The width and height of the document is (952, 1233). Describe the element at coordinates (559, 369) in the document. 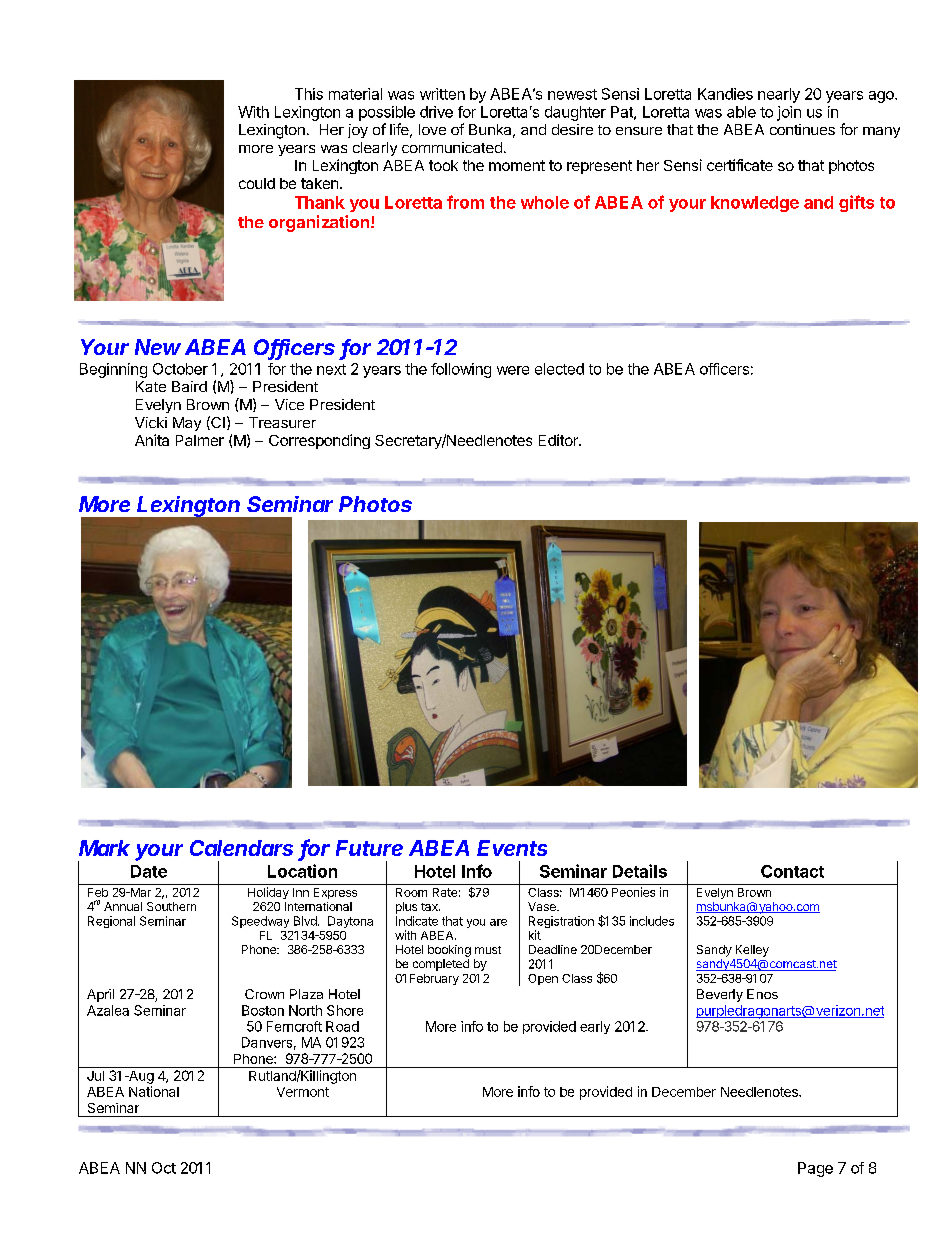

I see `elected` at that location.
